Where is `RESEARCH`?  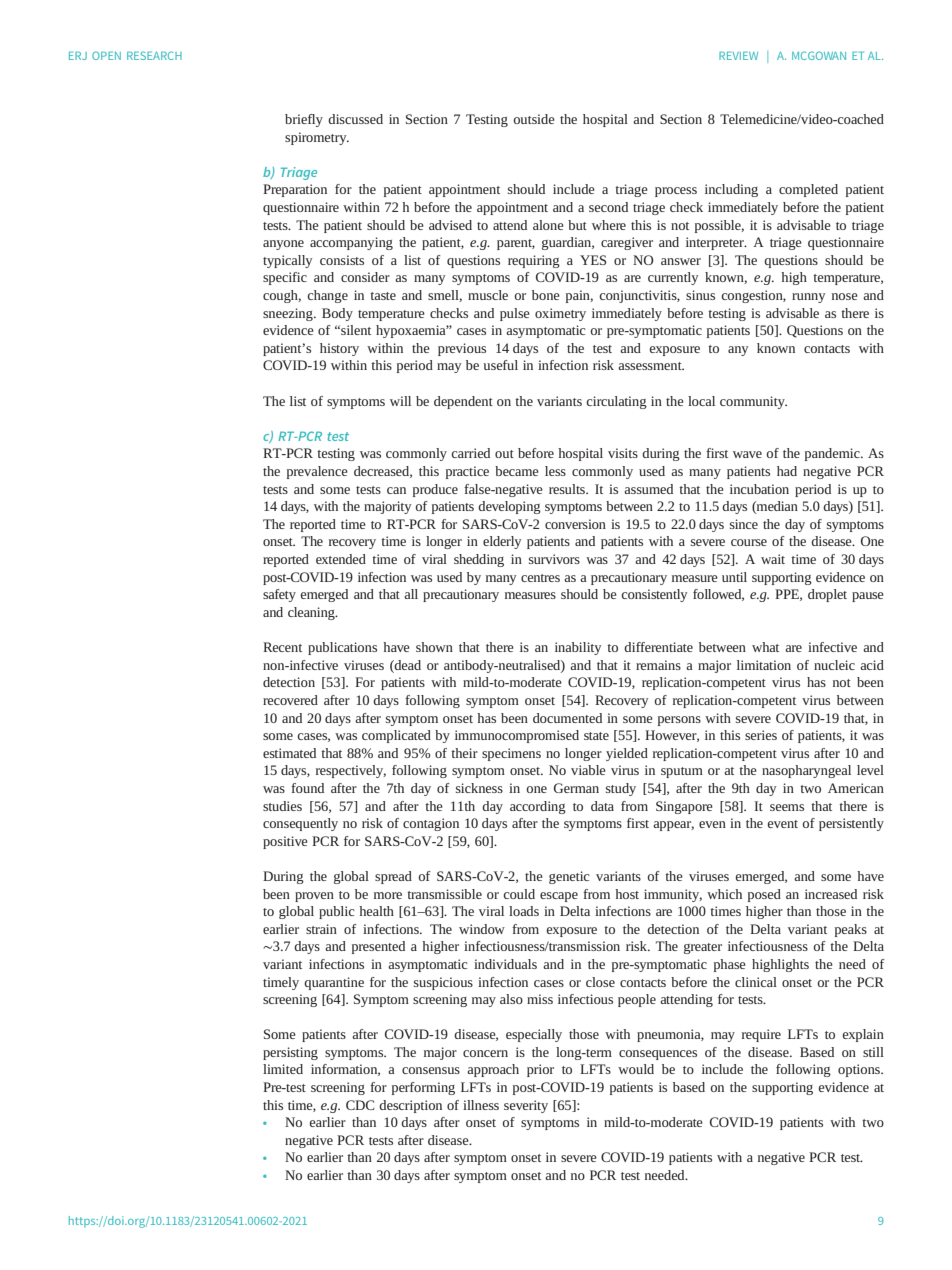
RESEARCH is located at coordinates (154, 55).
